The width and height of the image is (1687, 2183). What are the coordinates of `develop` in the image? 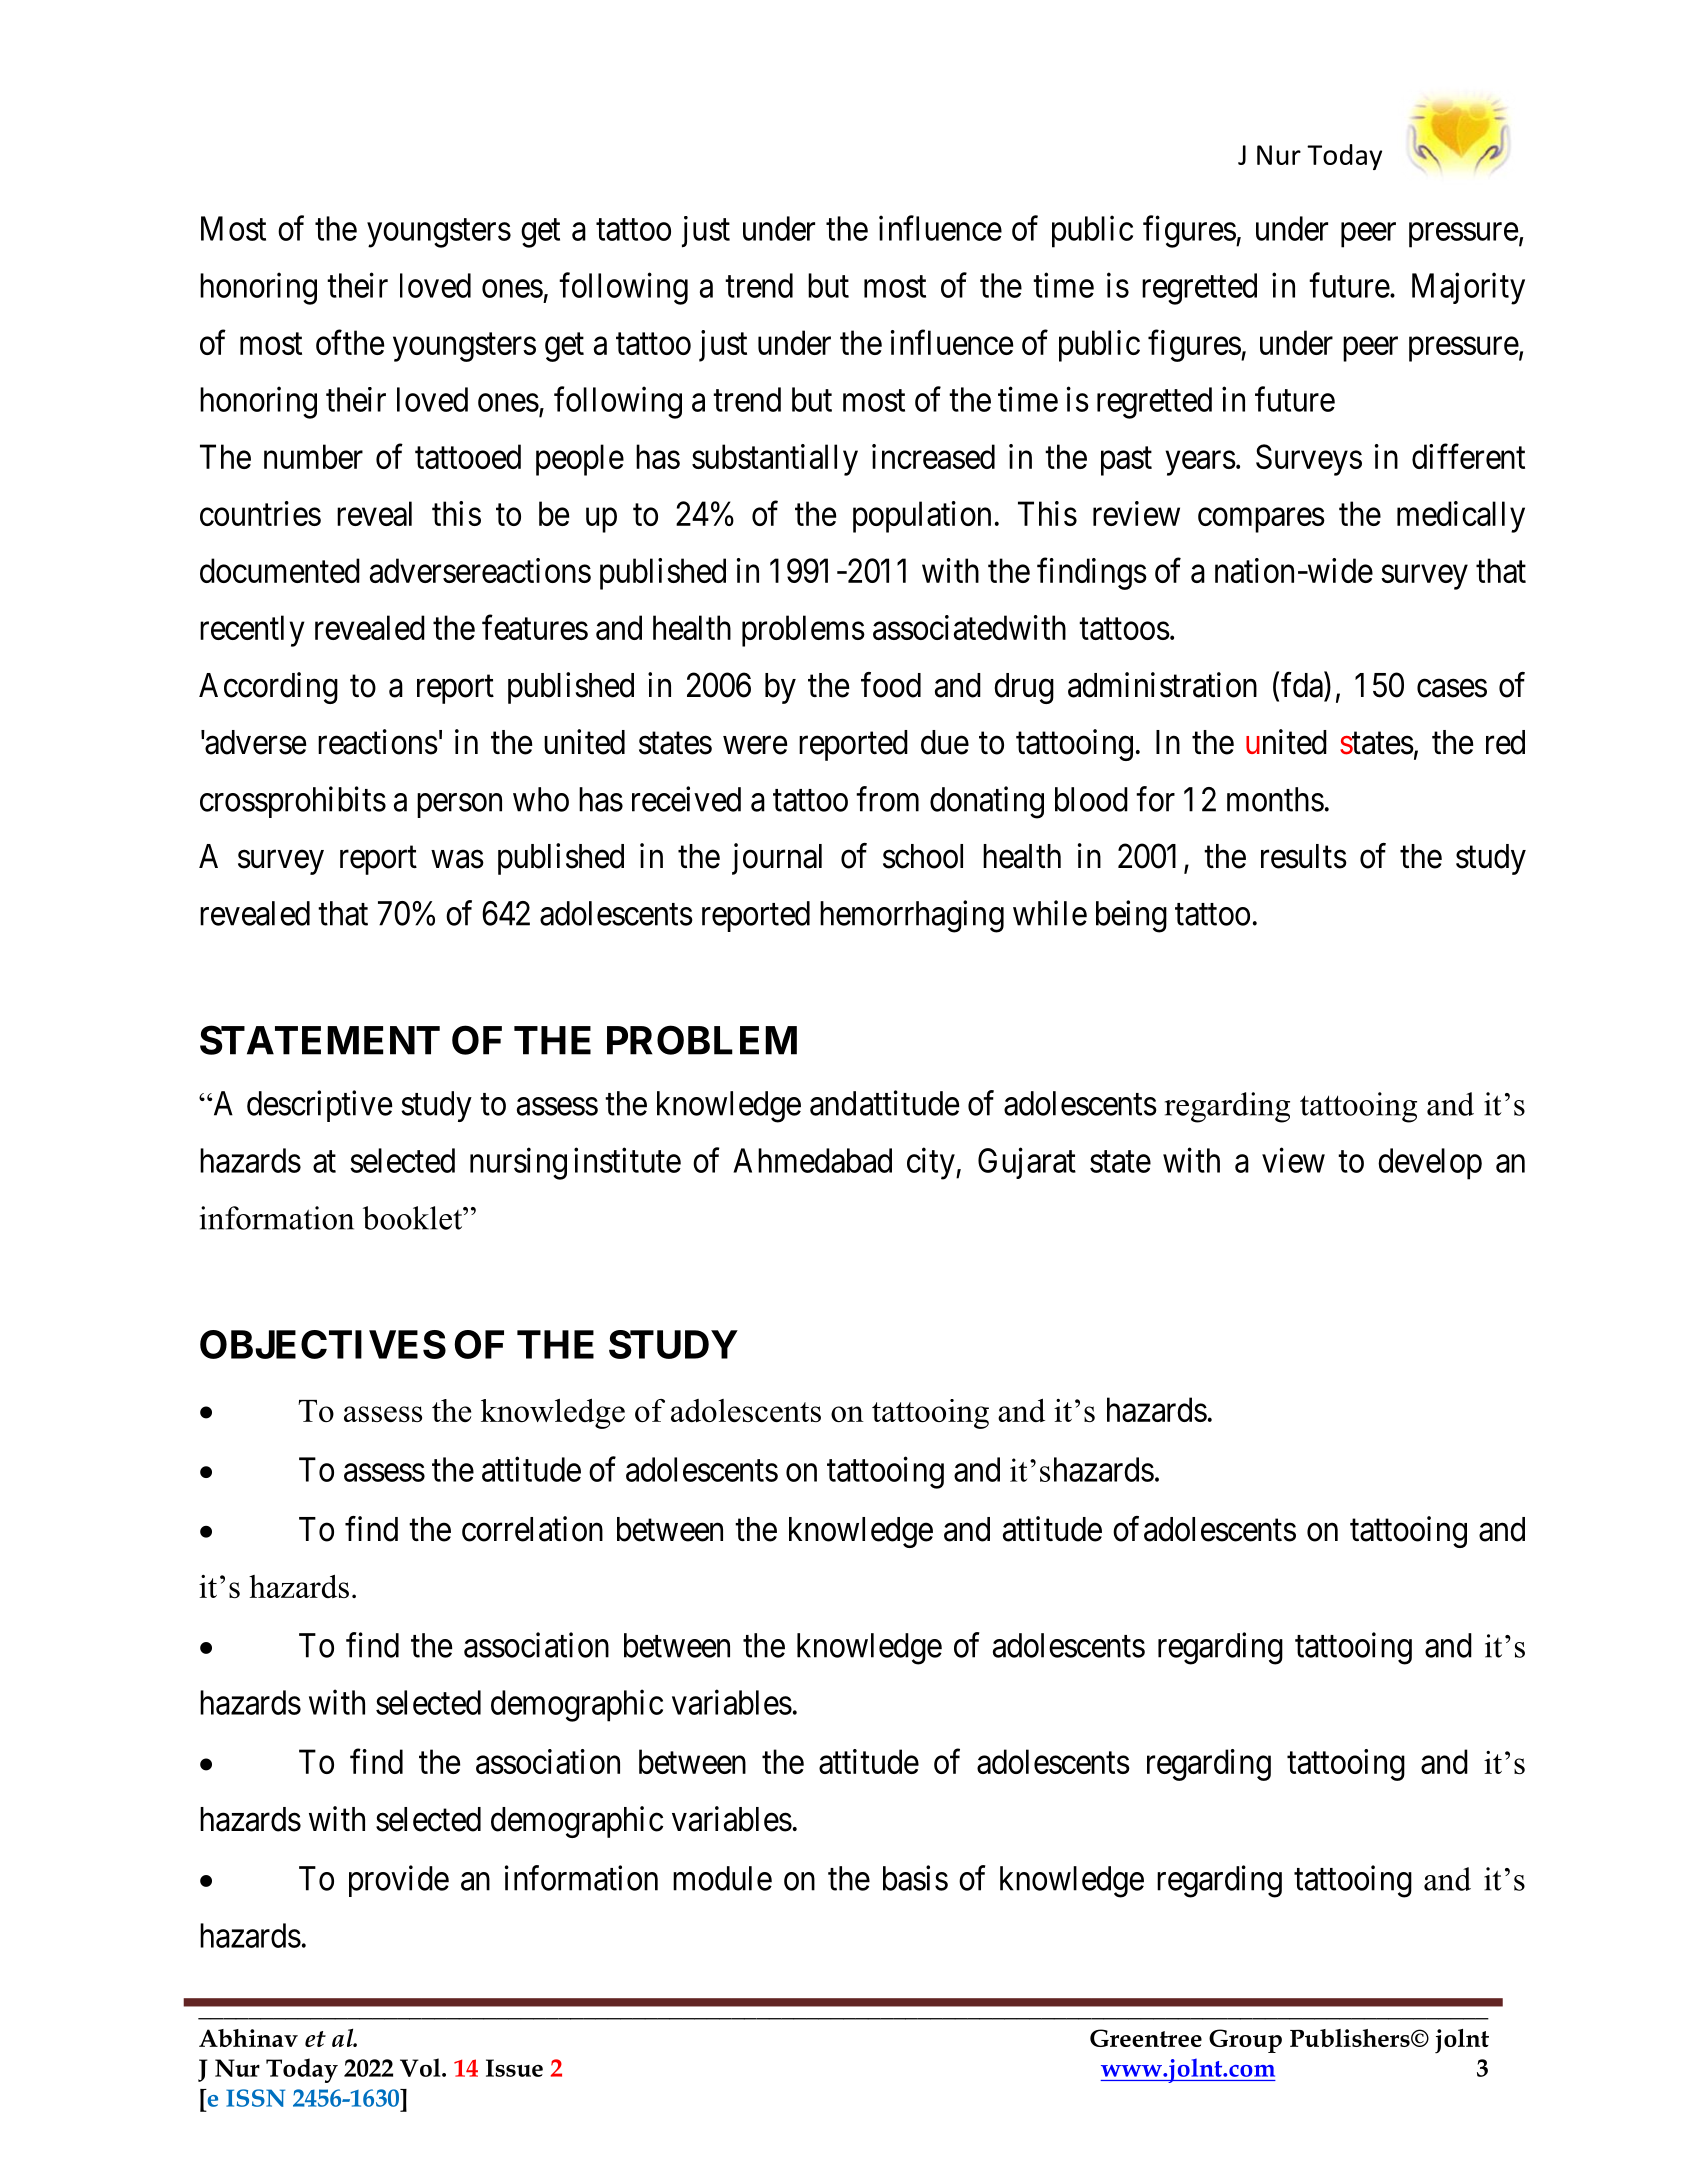 It's located at (1430, 1164).
